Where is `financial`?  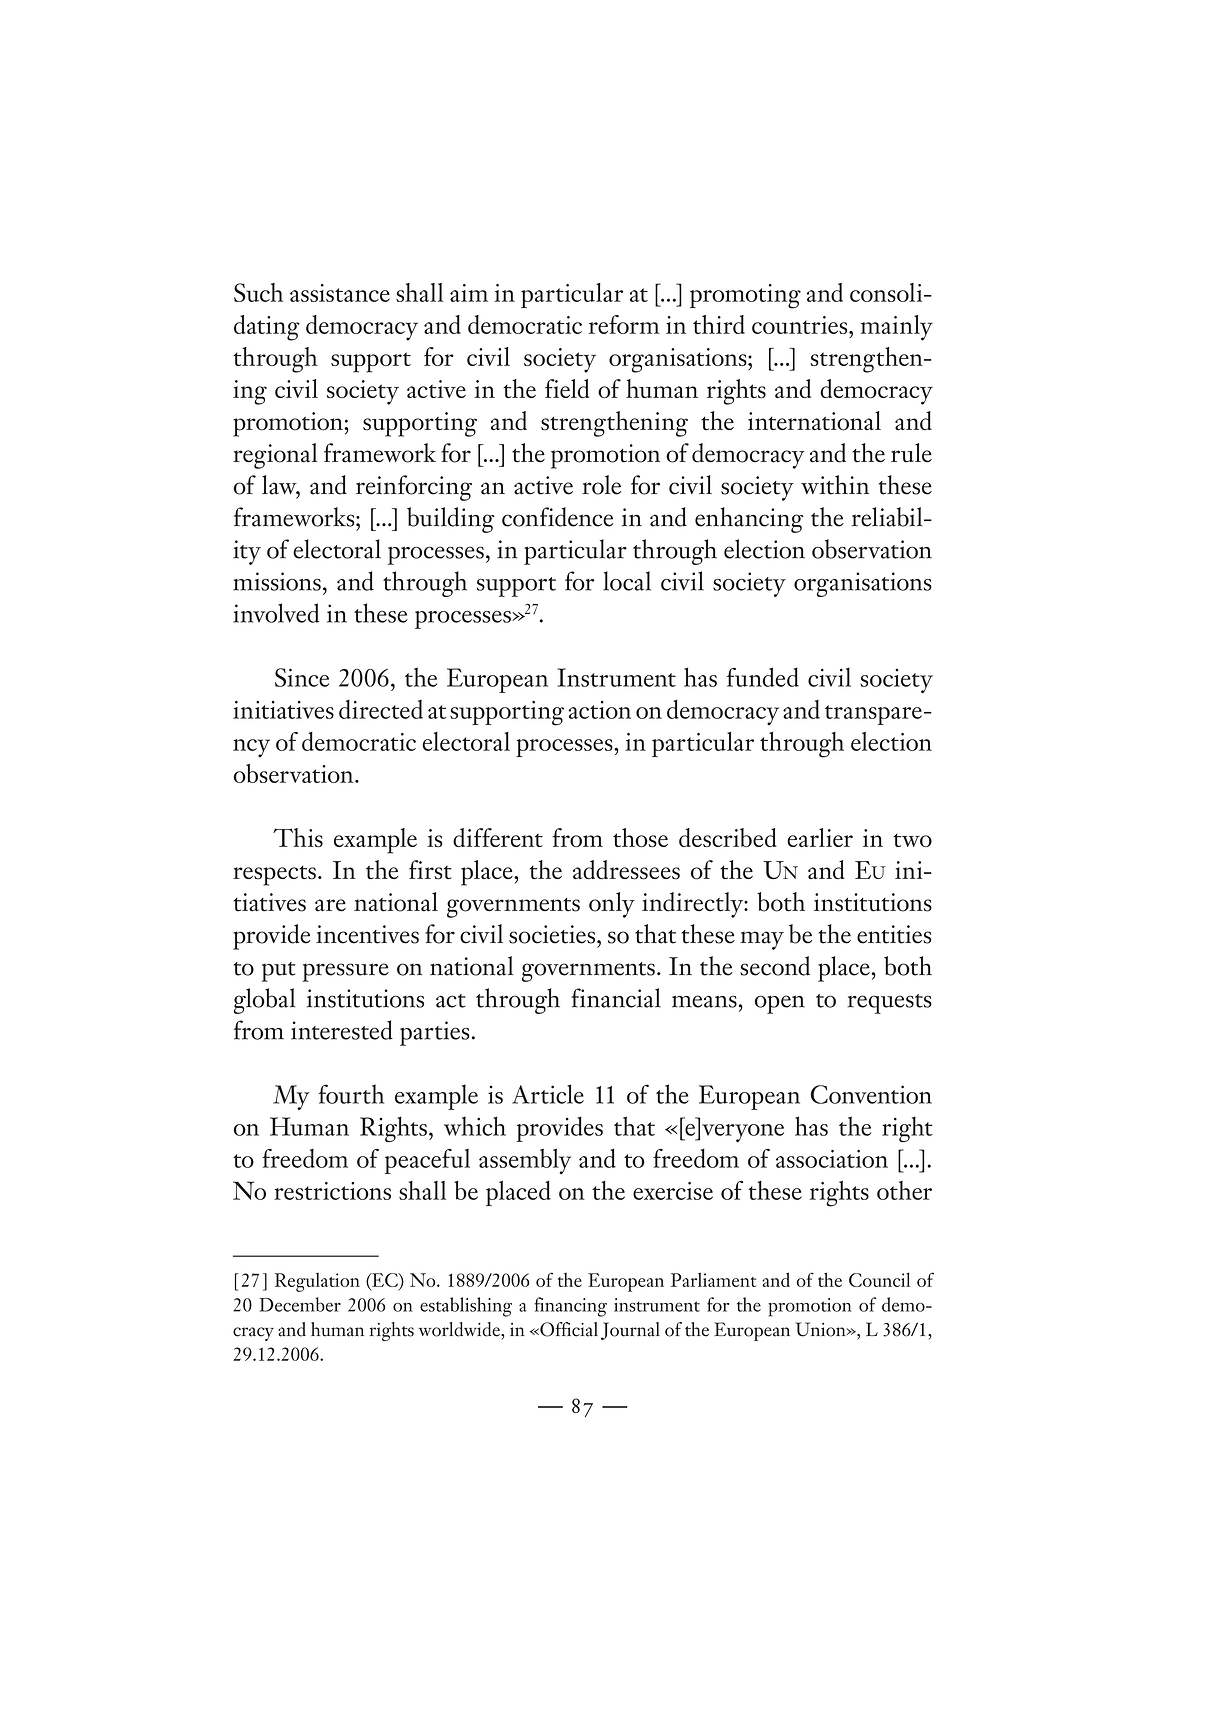
financial is located at coordinates (616, 998).
